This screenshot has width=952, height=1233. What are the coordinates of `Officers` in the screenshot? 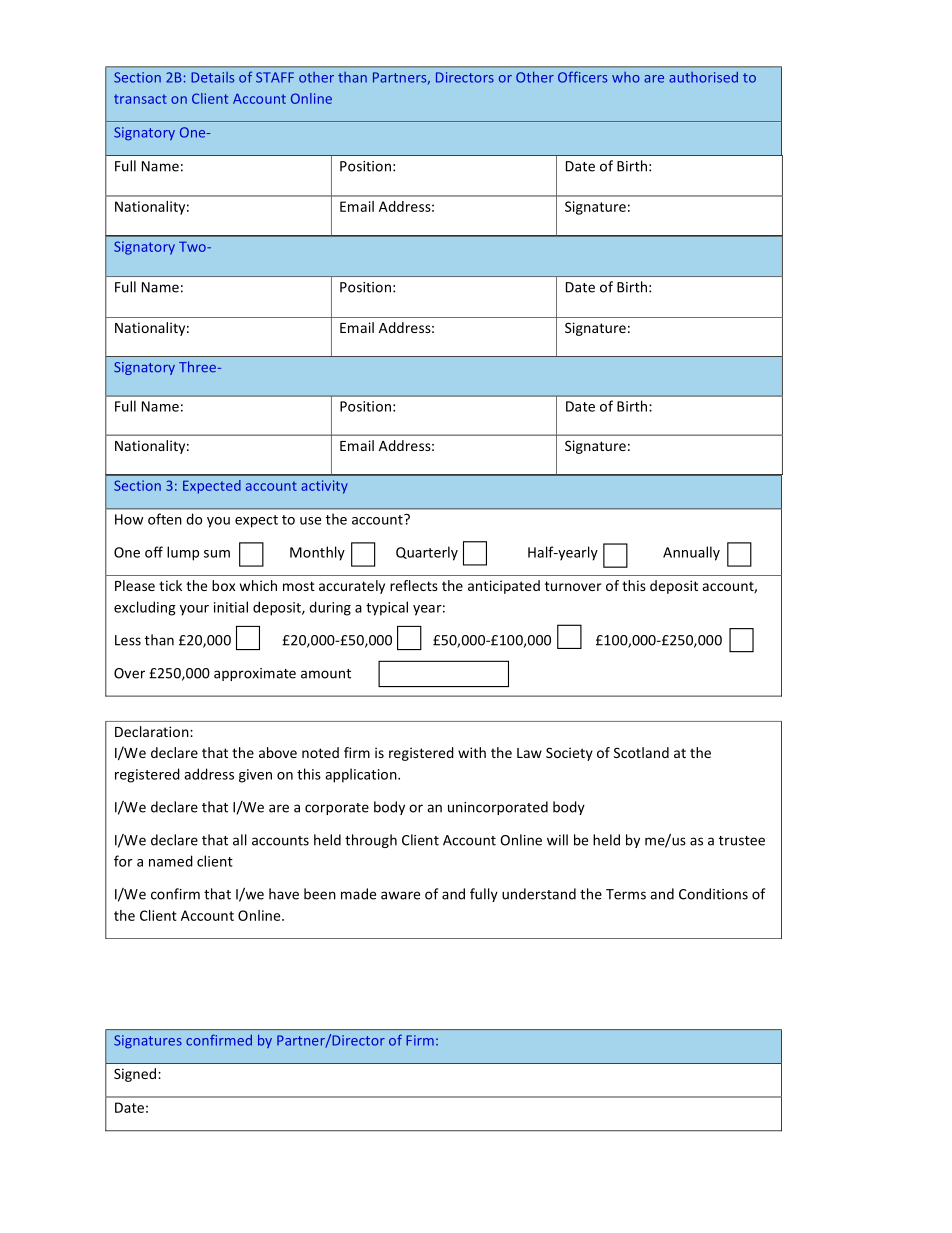 It's located at (582, 77).
